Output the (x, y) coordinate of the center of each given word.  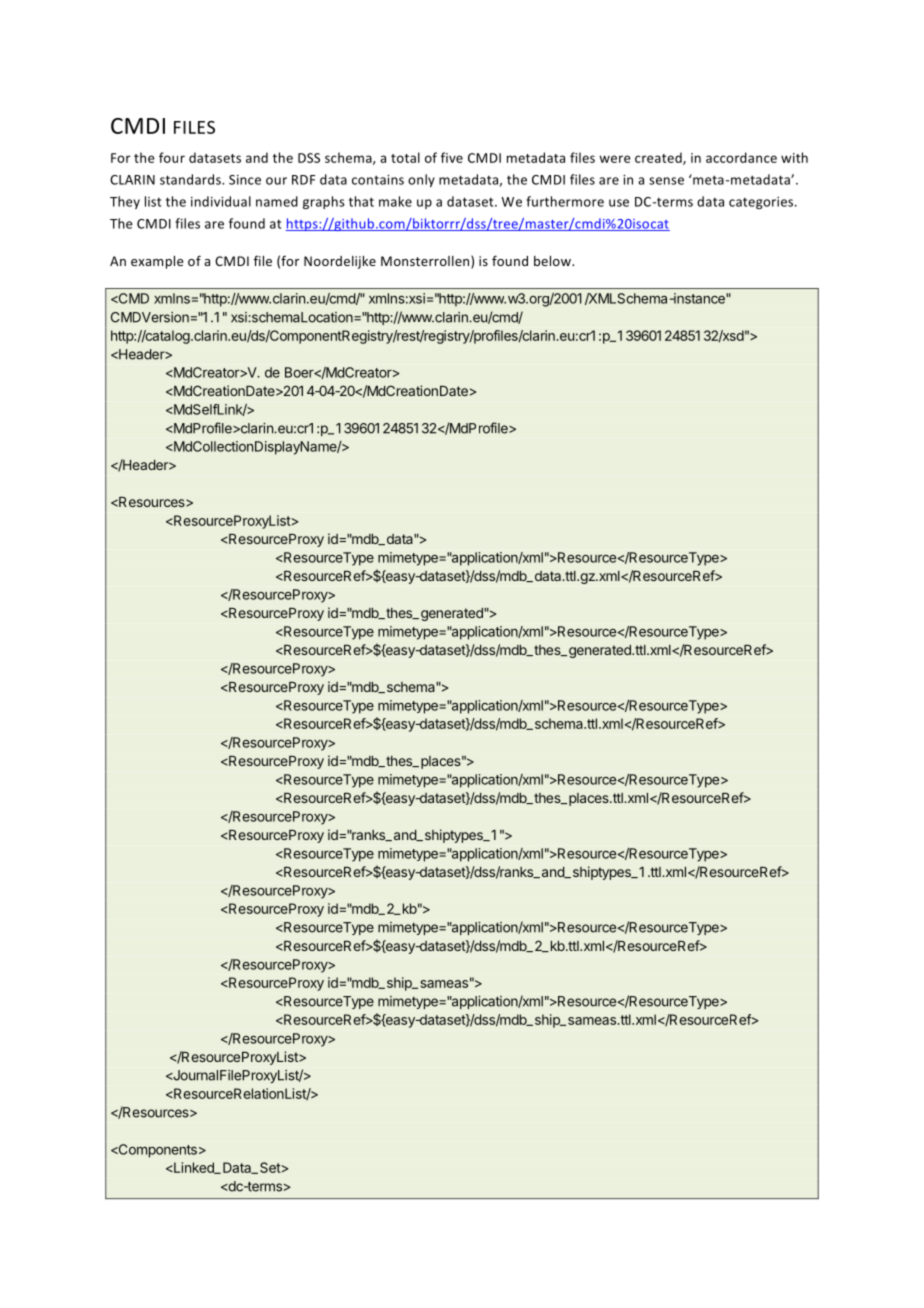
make (395, 201)
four (172, 157)
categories (762, 203)
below (554, 261)
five (452, 157)
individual (221, 201)
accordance (741, 157)
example (157, 262)
